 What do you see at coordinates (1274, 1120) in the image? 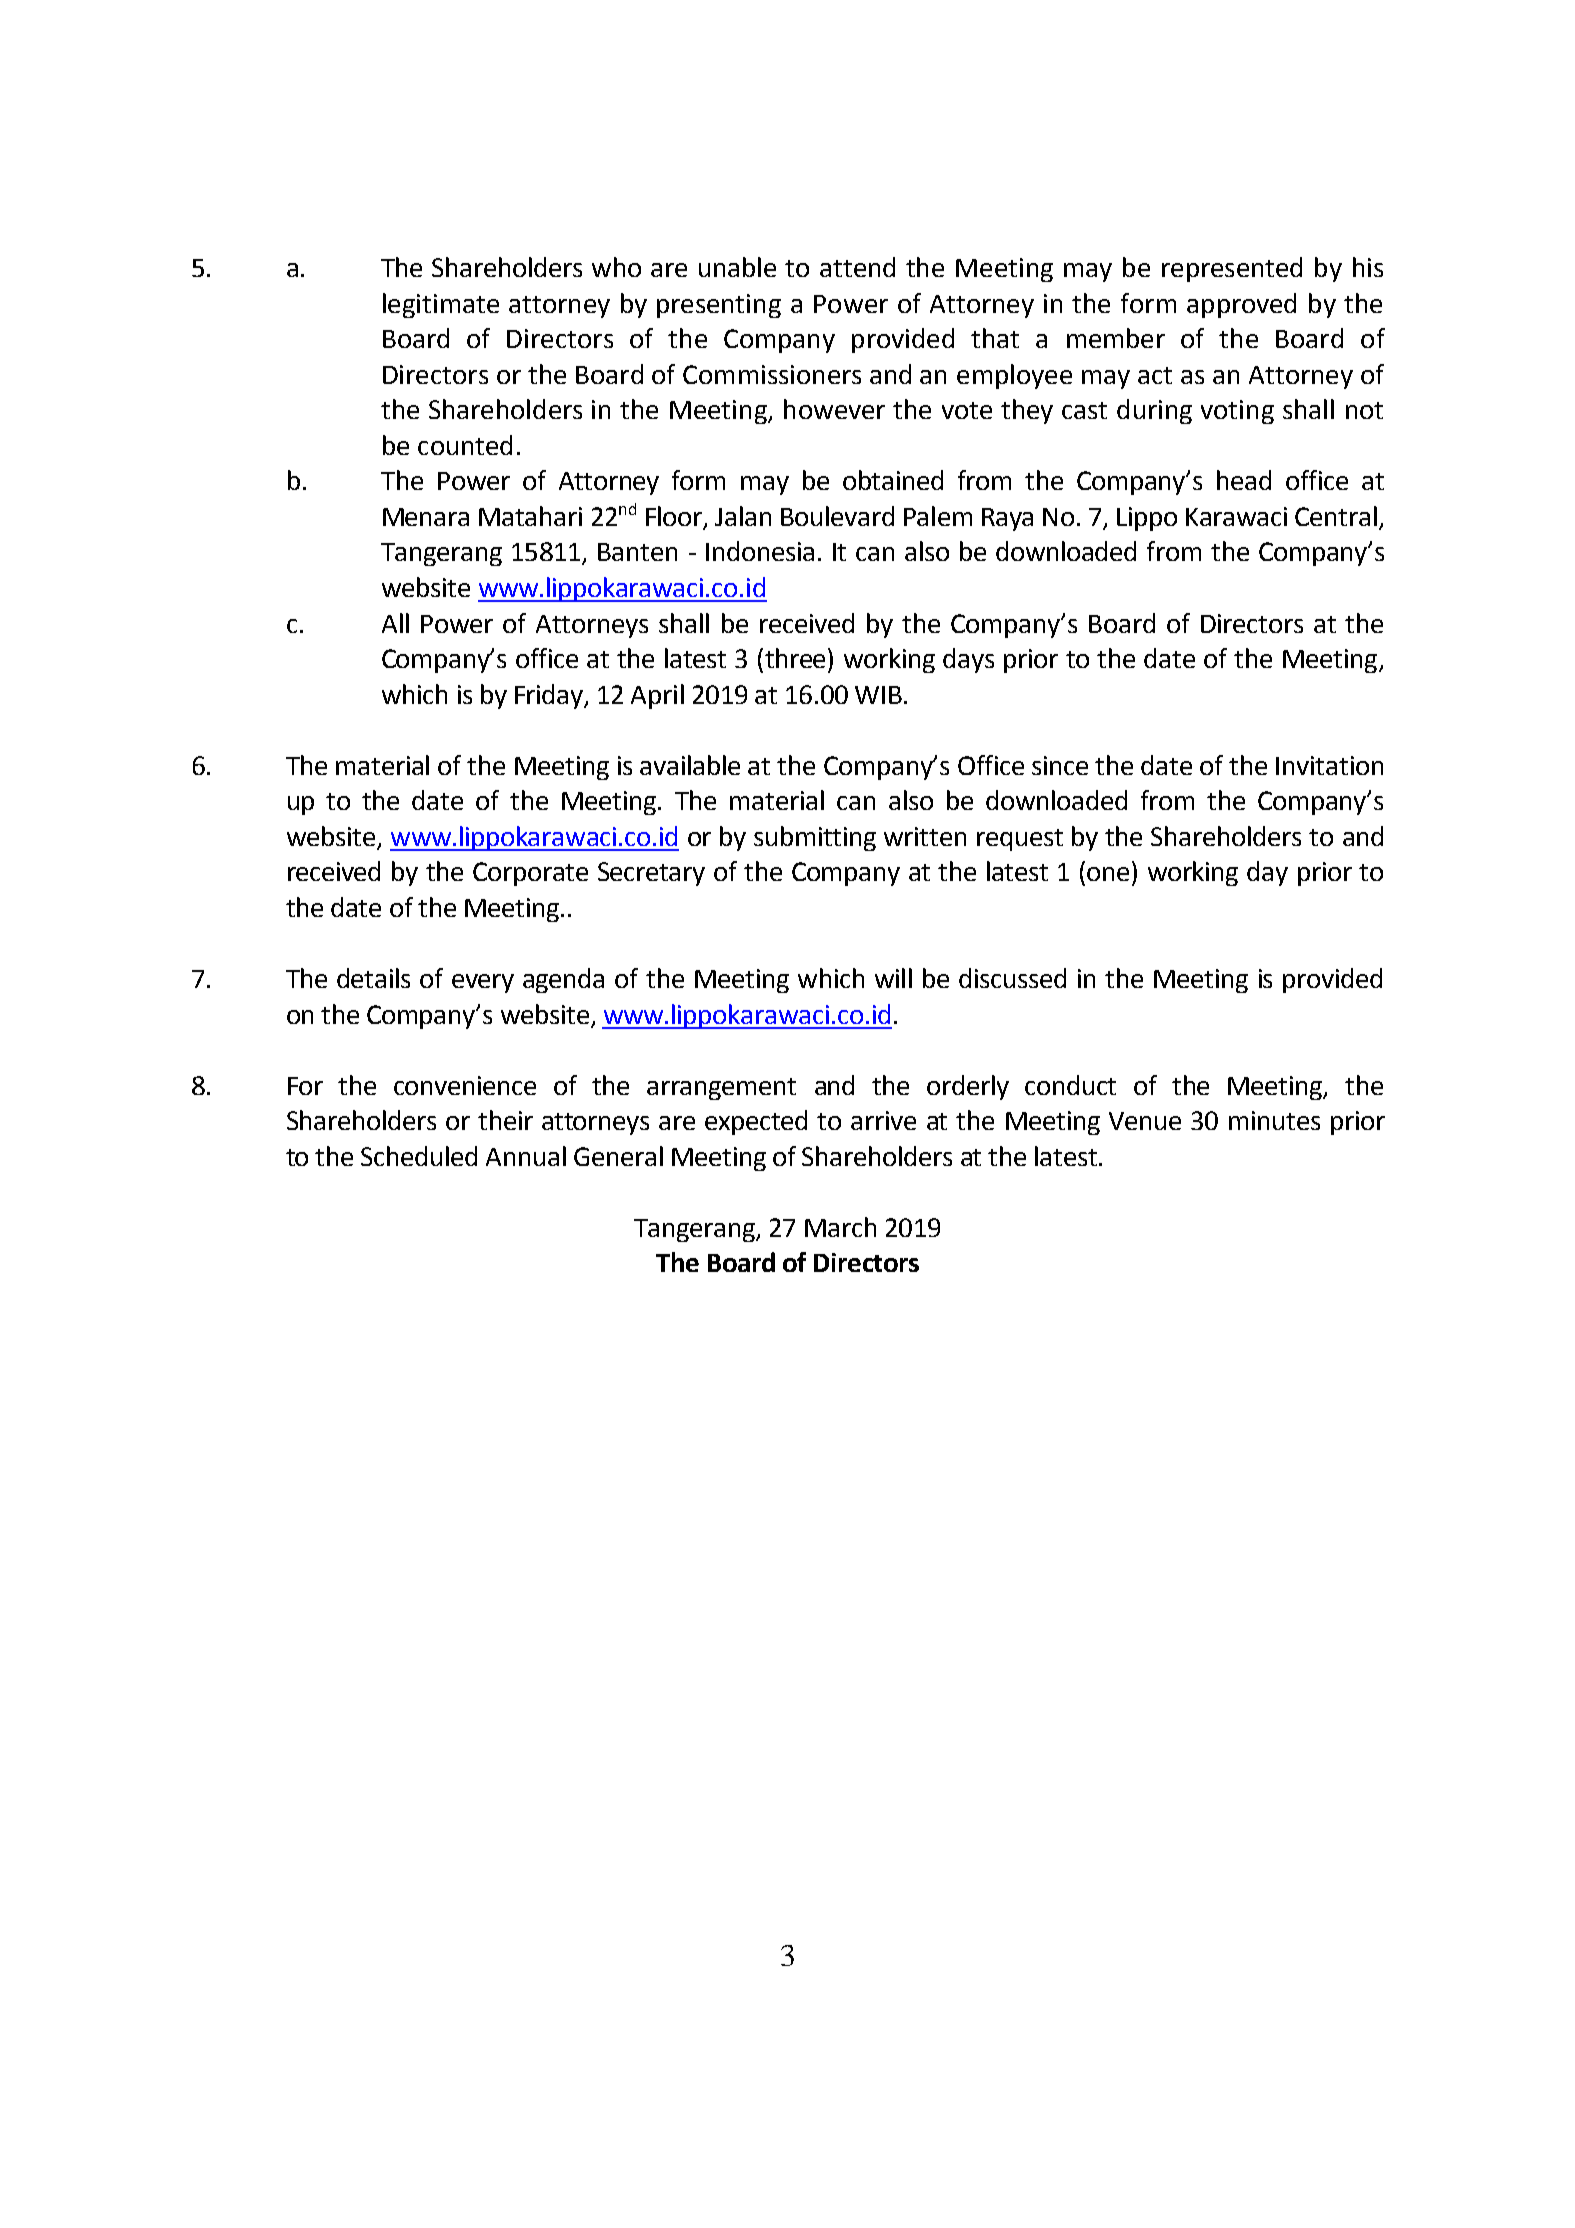
I see `minutes` at bounding box center [1274, 1120].
